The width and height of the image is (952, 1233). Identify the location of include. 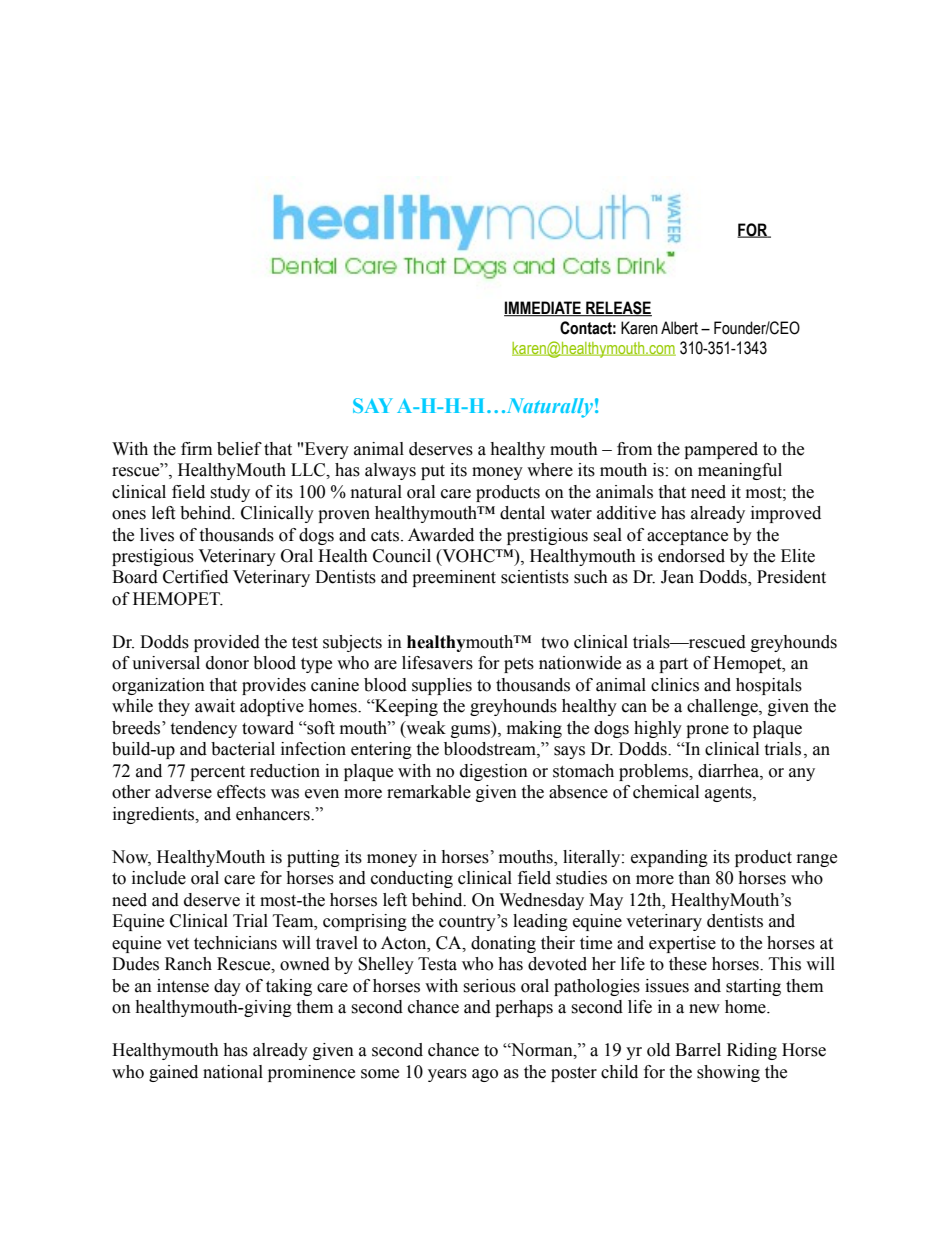
(159, 878).
